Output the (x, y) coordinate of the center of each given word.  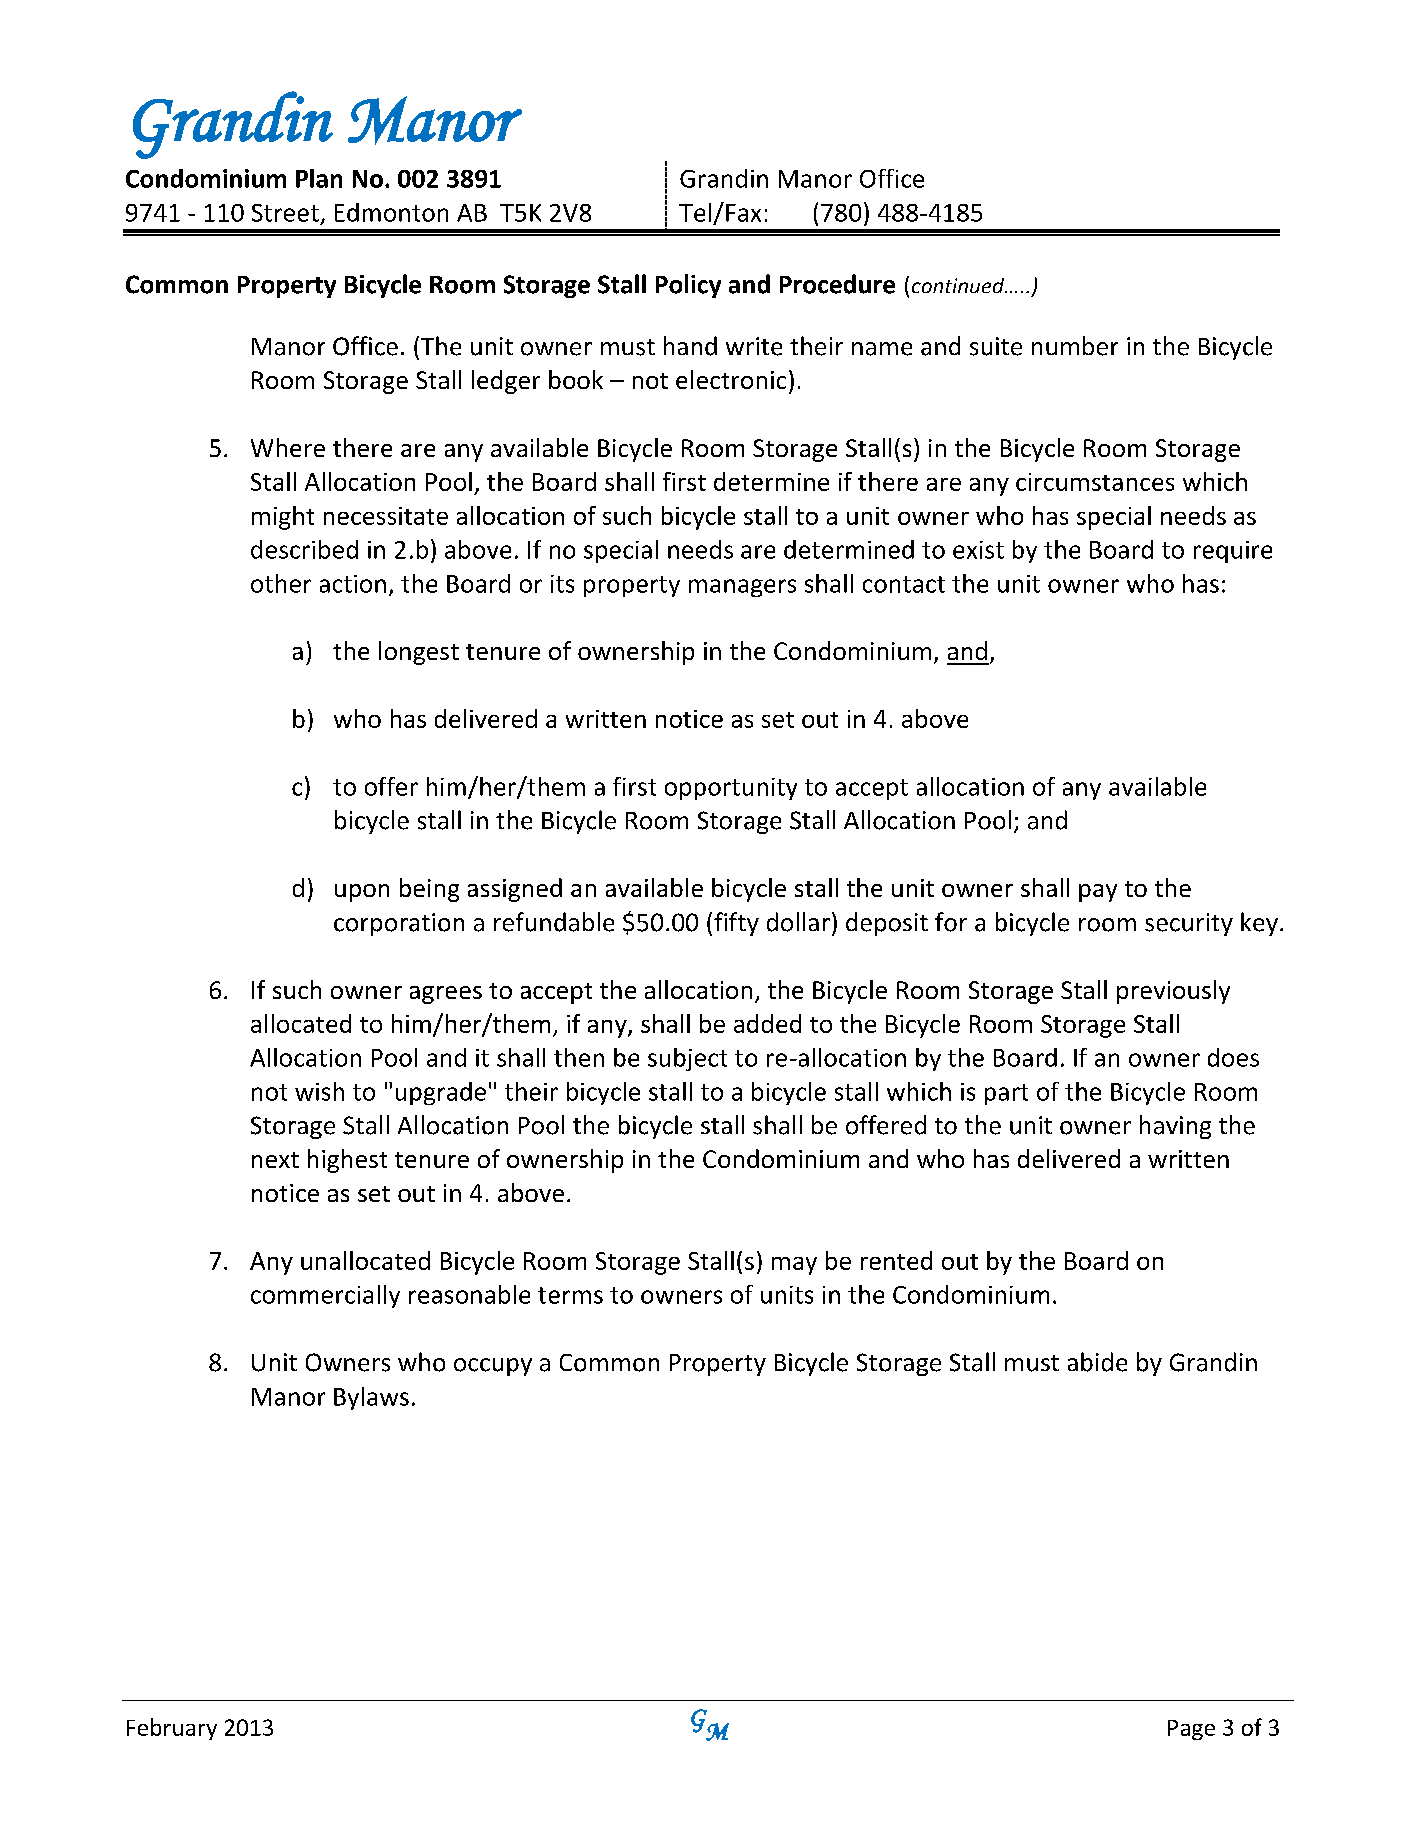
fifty (736, 924)
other (281, 583)
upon (362, 893)
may (794, 1266)
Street (285, 213)
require (1233, 552)
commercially (325, 1296)
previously (1173, 992)
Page (1191, 1730)
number (1075, 346)
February (172, 1729)
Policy (688, 286)
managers (742, 588)
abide (1097, 1362)
